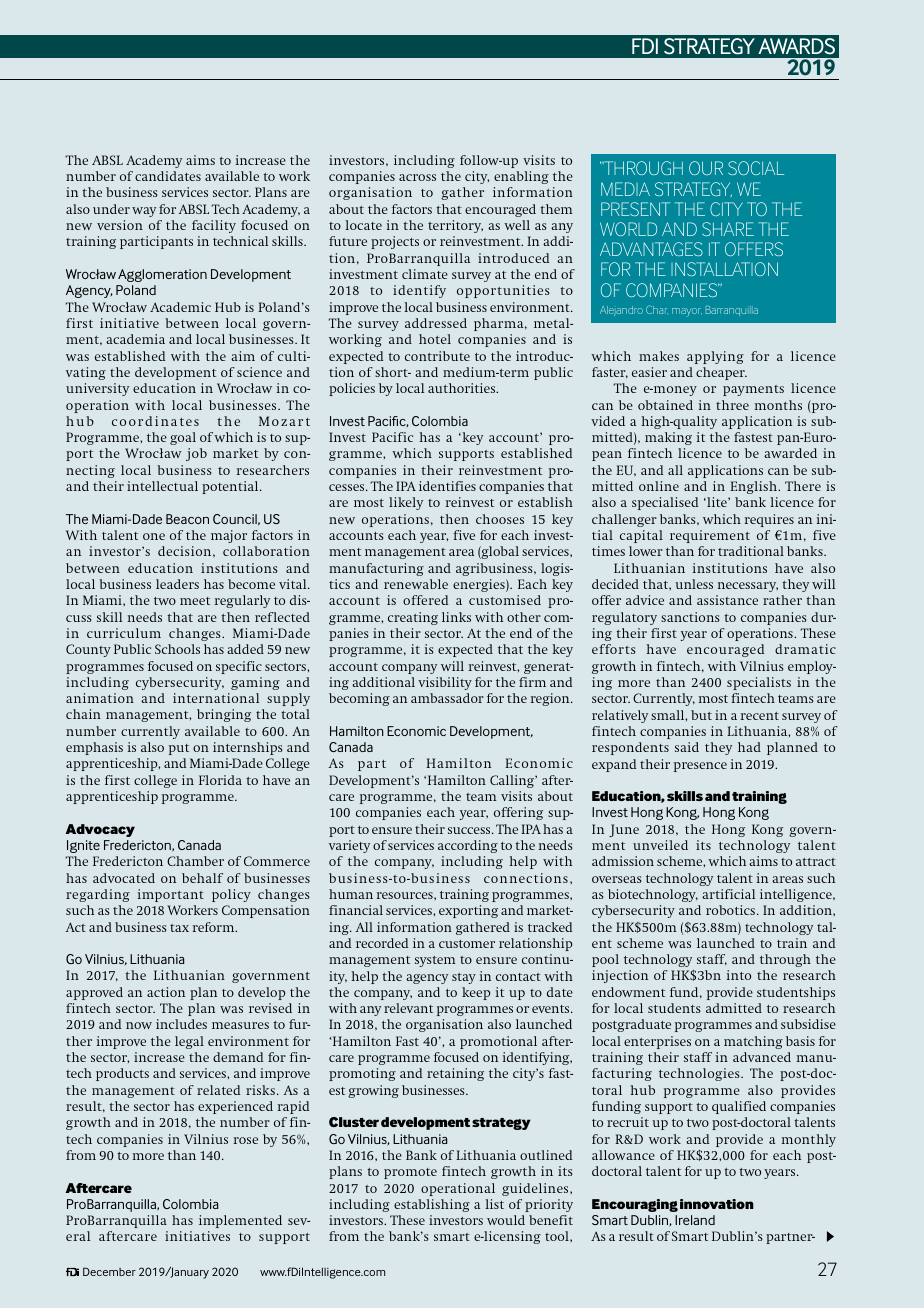  I want to click on way, so click(144, 212).
